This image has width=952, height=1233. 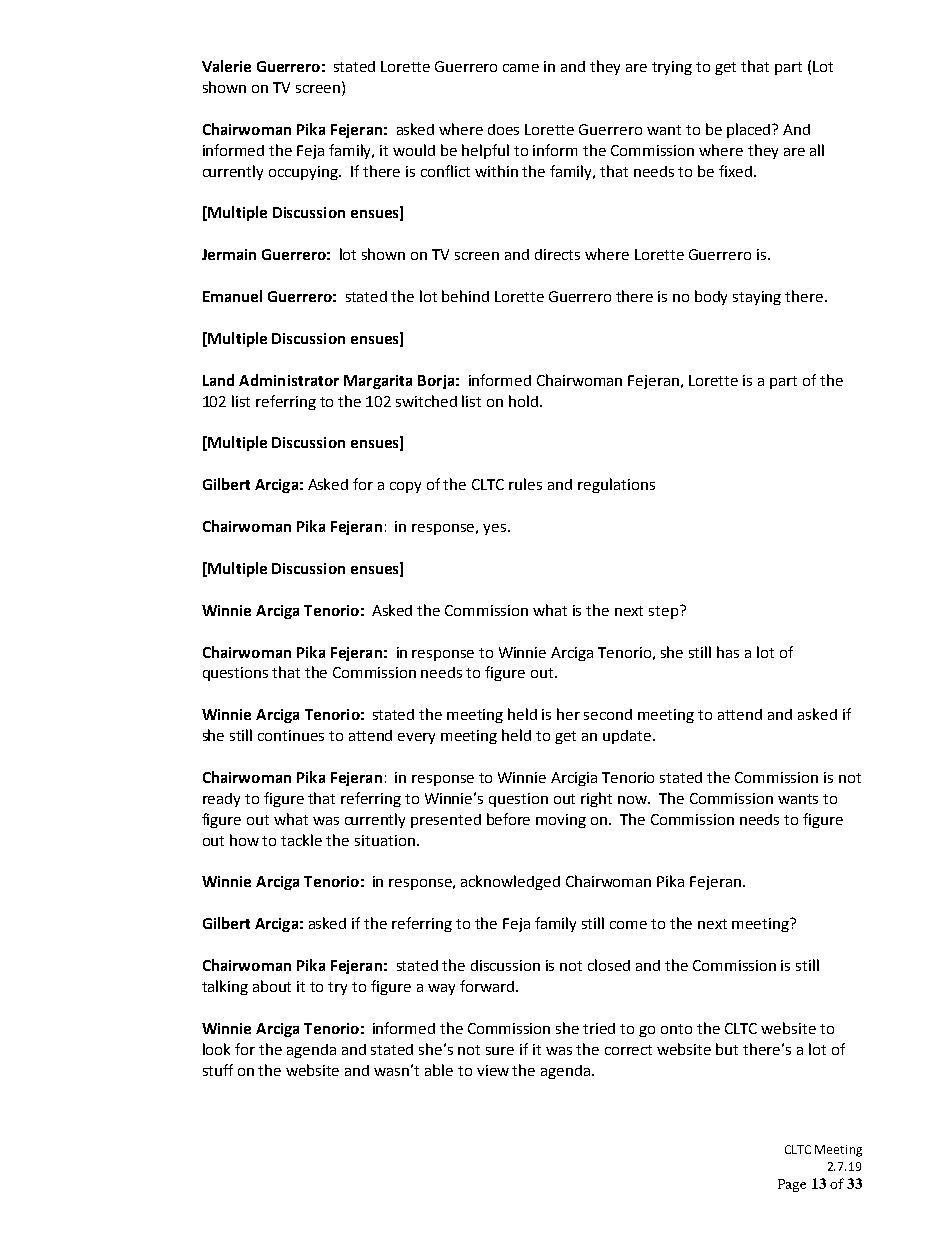 I want to click on tackle, so click(x=301, y=840).
